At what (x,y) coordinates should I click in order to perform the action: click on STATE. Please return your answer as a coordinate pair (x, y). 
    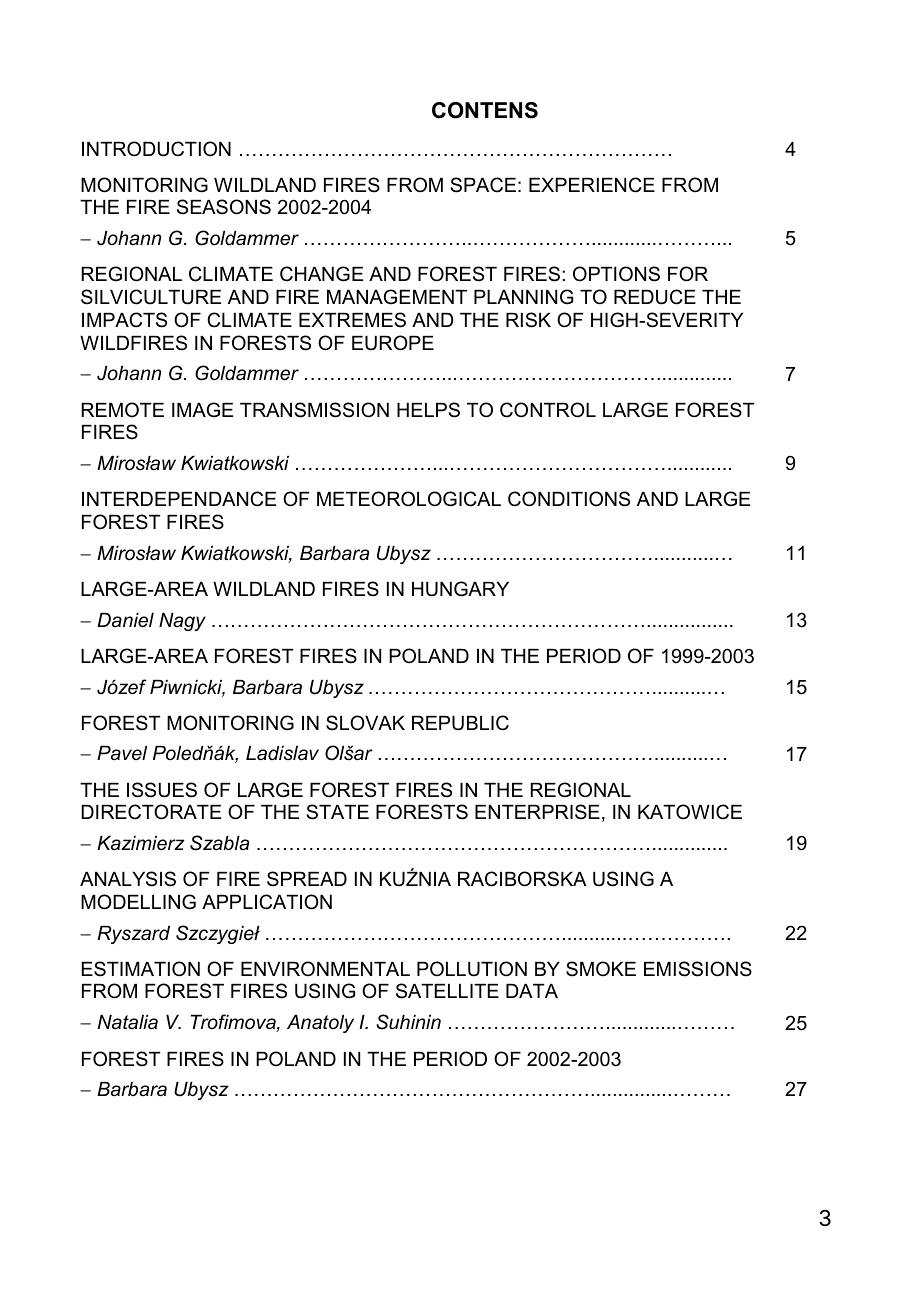
    Looking at the image, I should click on (337, 812).
